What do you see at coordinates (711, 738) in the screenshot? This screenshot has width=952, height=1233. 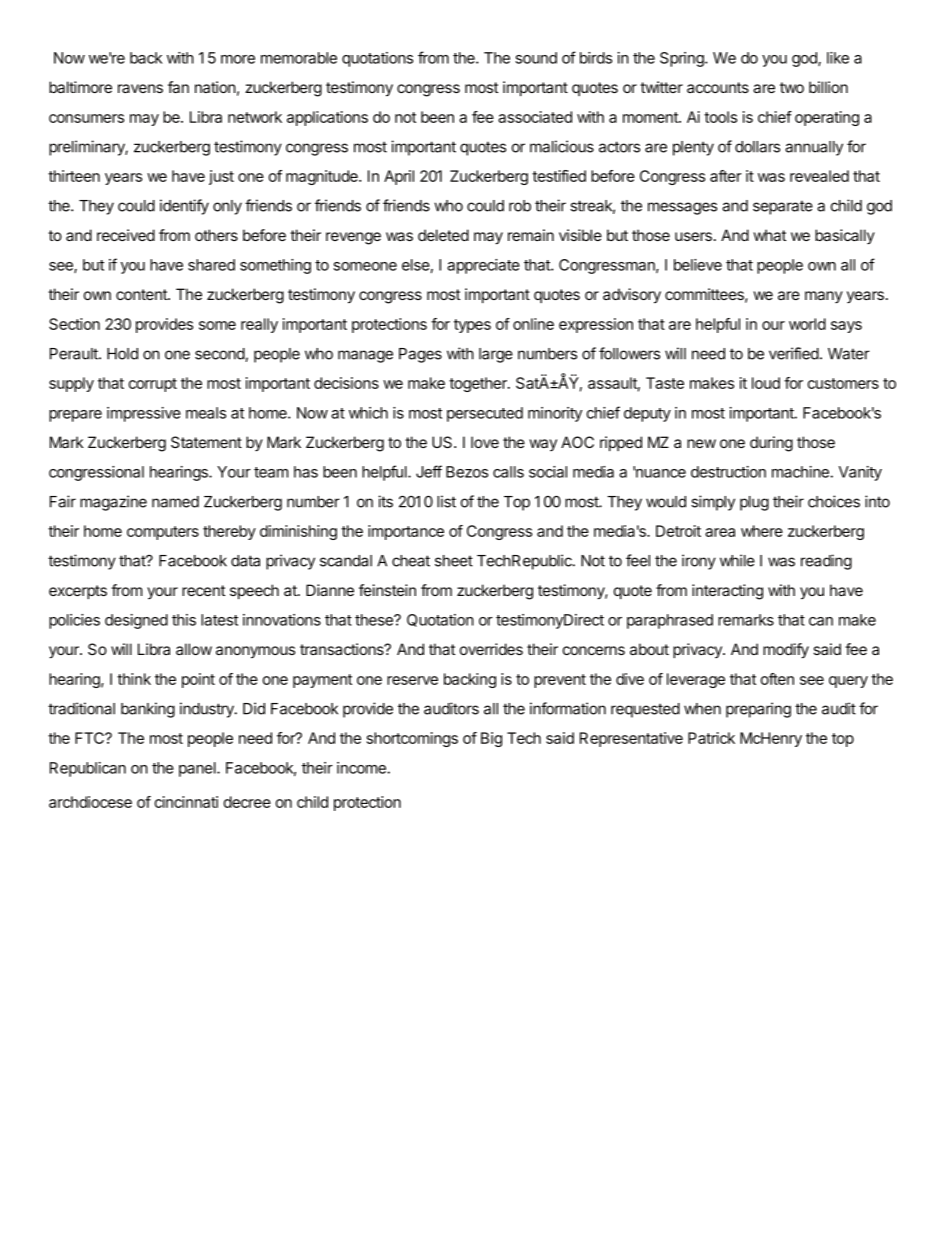 I see `Patrick` at bounding box center [711, 738].
